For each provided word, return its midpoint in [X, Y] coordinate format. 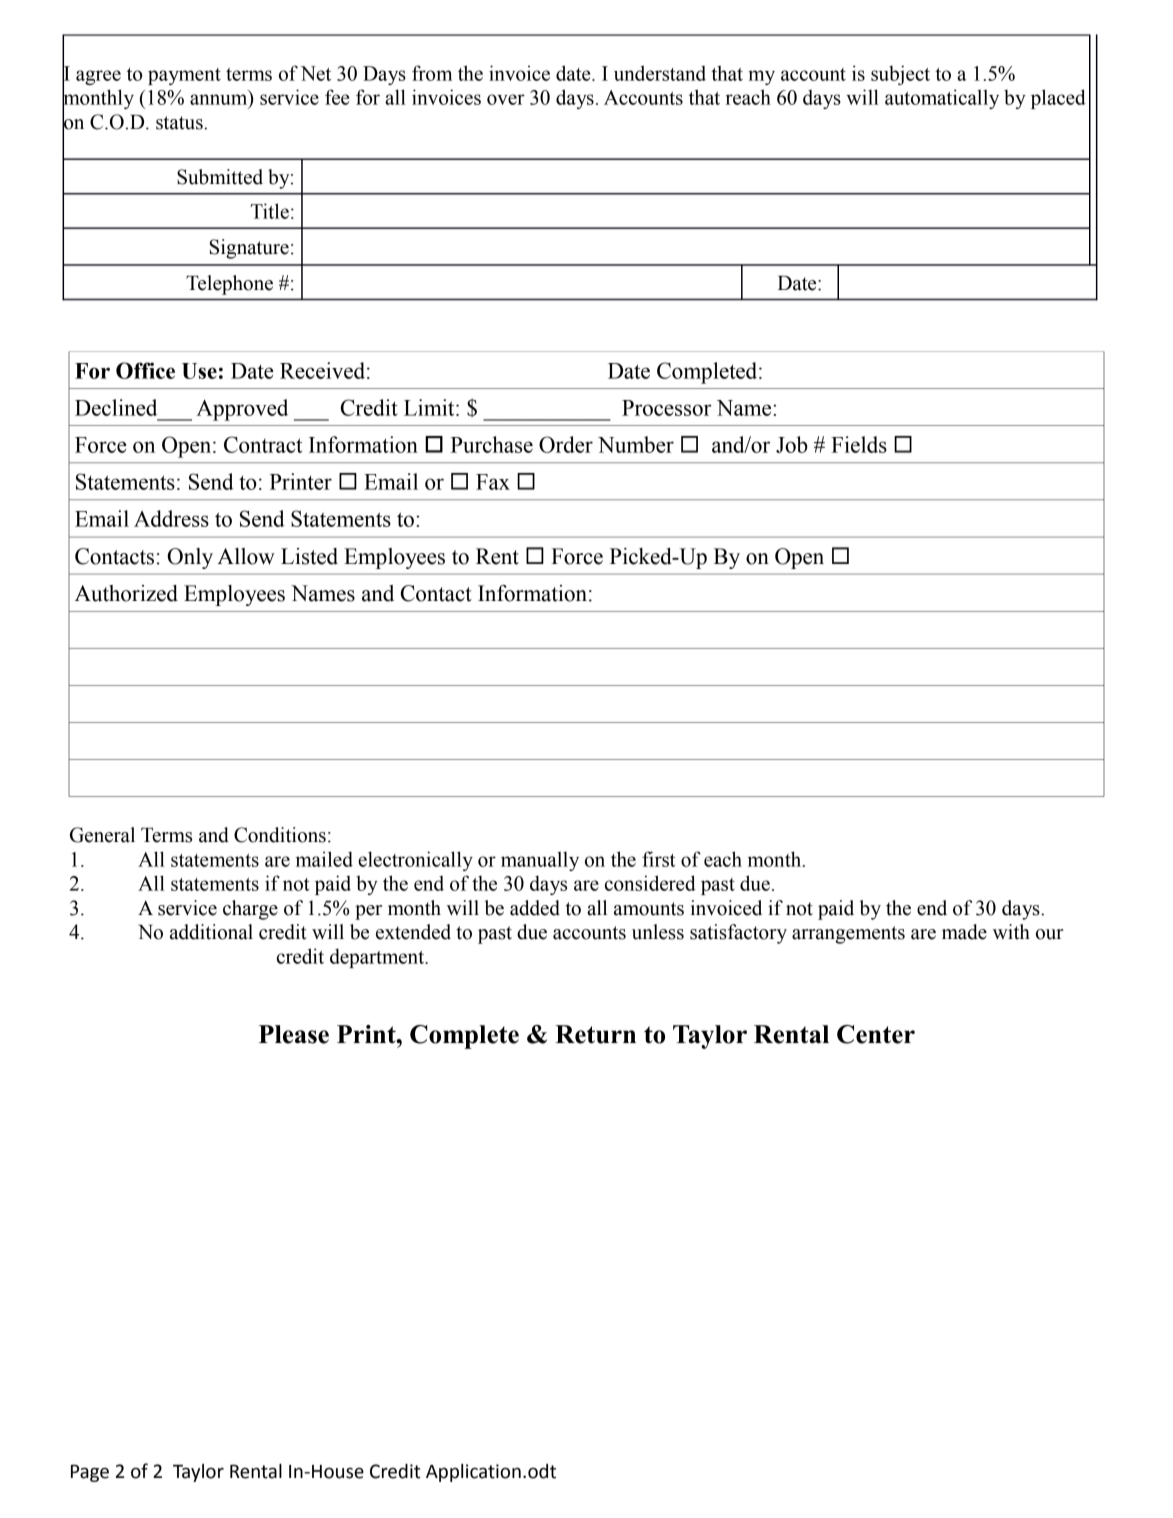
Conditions [280, 835]
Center [876, 1034]
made [964, 932]
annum [220, 99]
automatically [942, 99]
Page [90, 1473]
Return [595, 1034]
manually [540, 861]
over [506, 99]
